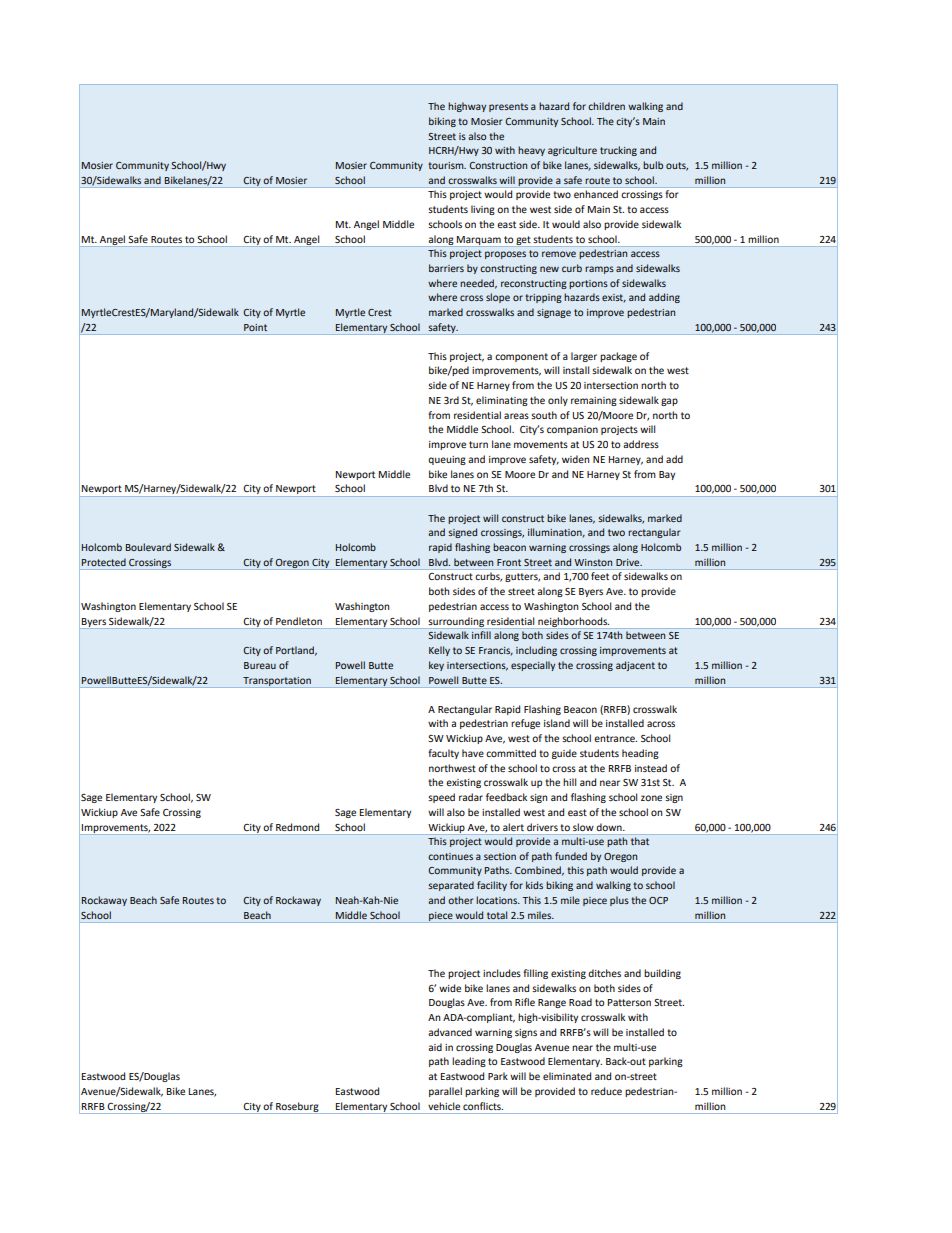  What do you see at coordinates (456, 623) in the page?
I see `surrounding` at bounding box center [456, 623].
